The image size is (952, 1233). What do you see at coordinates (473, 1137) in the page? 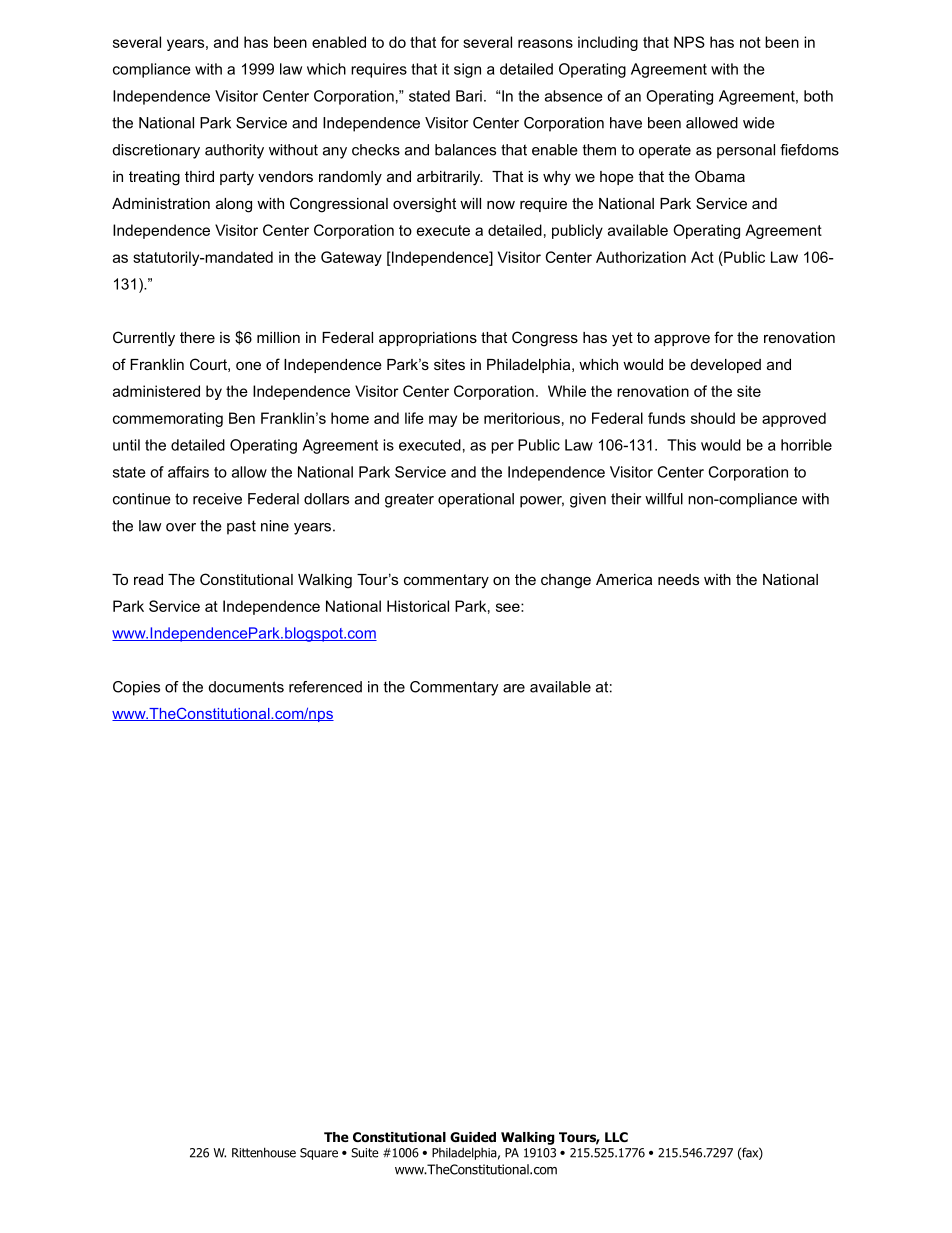
I see `Guided` at bounding box center [473, 1137].
